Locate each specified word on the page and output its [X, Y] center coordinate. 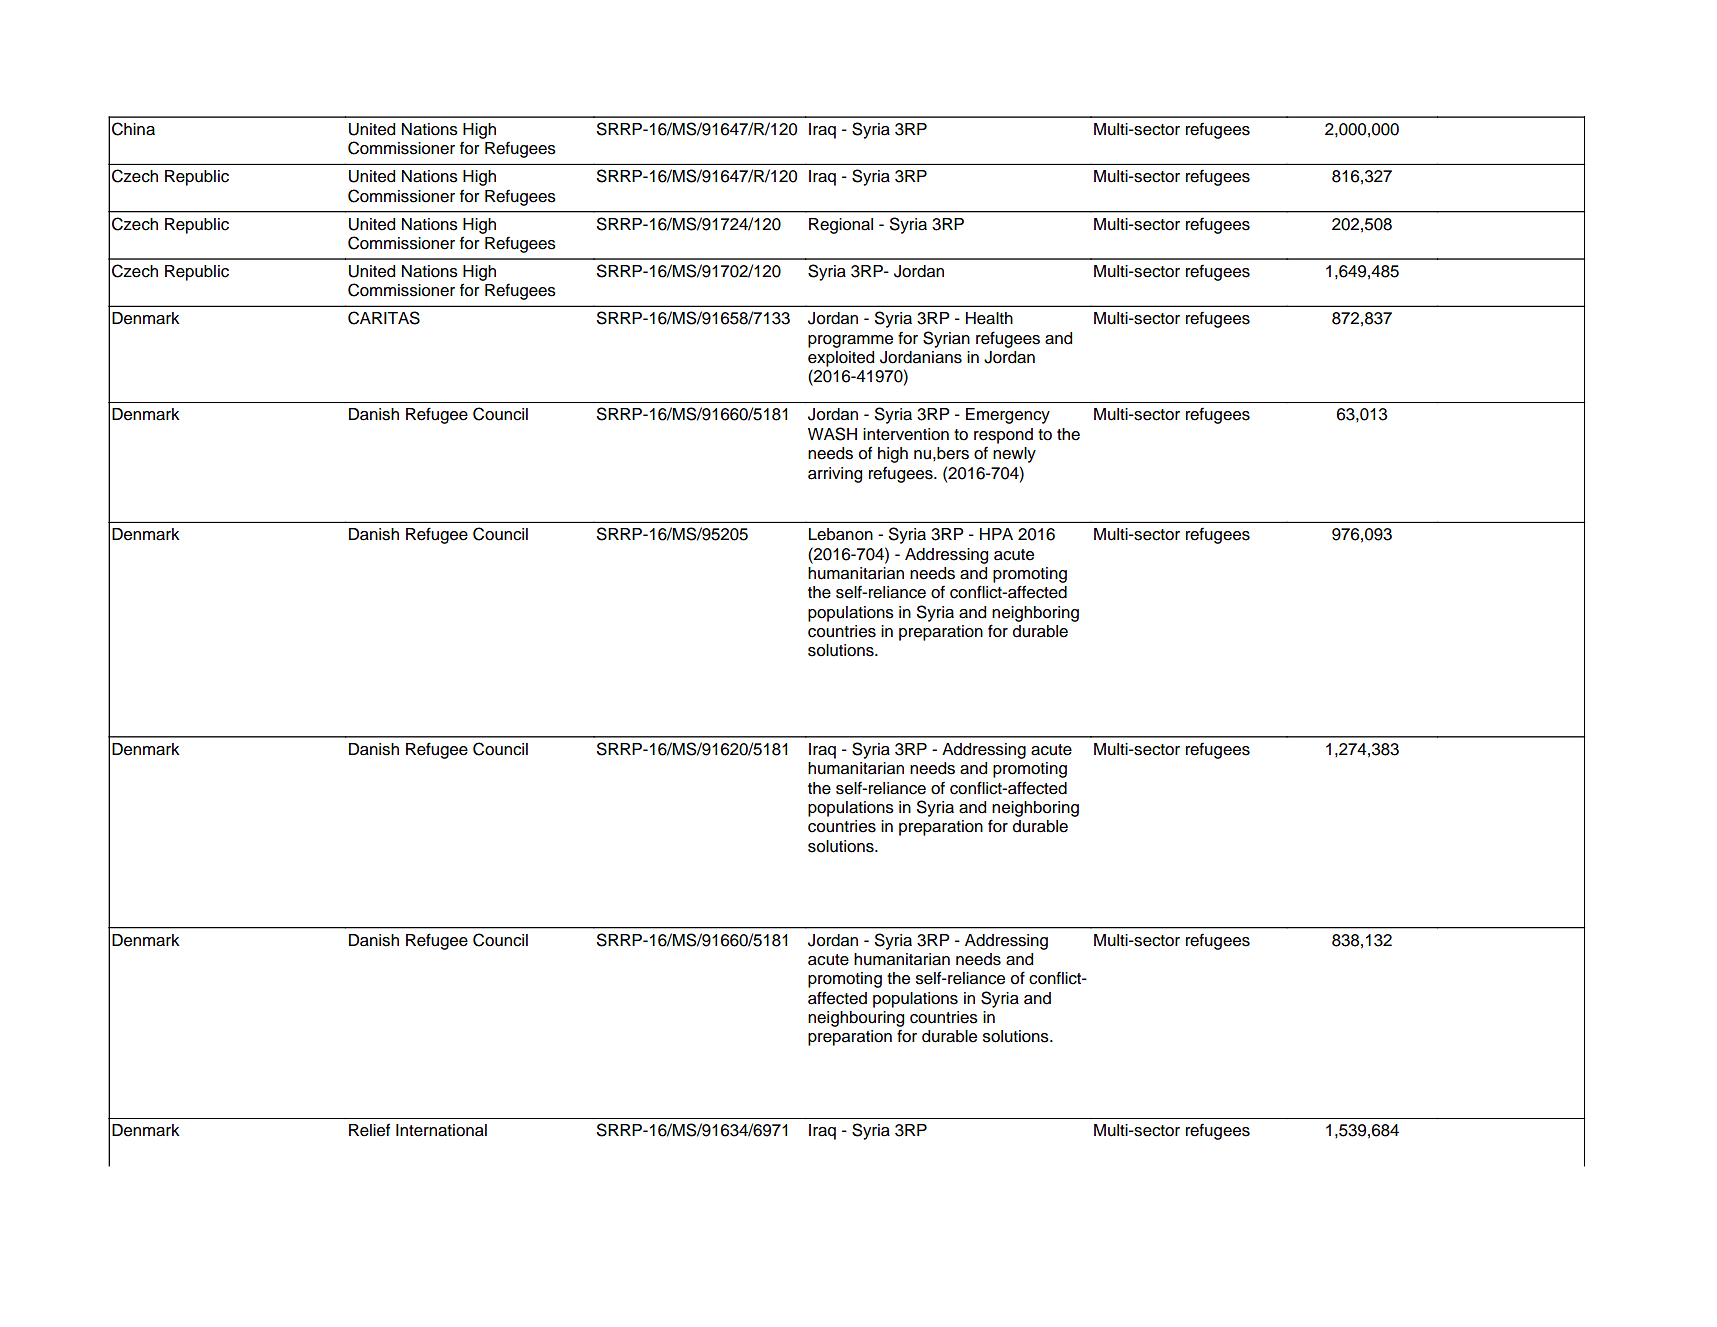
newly [1014, 455]
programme [850, 341]
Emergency [1008, 416]
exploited [841, 359]
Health [989, 318]
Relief [369, 1130]
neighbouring [856, 1019]
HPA [996, 534]
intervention [906, 434]
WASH [832, 434]
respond [1003, 436]
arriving [835, 475]
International [441, 1130]
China [133, 129]
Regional [841, 226]
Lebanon [841, 534]
